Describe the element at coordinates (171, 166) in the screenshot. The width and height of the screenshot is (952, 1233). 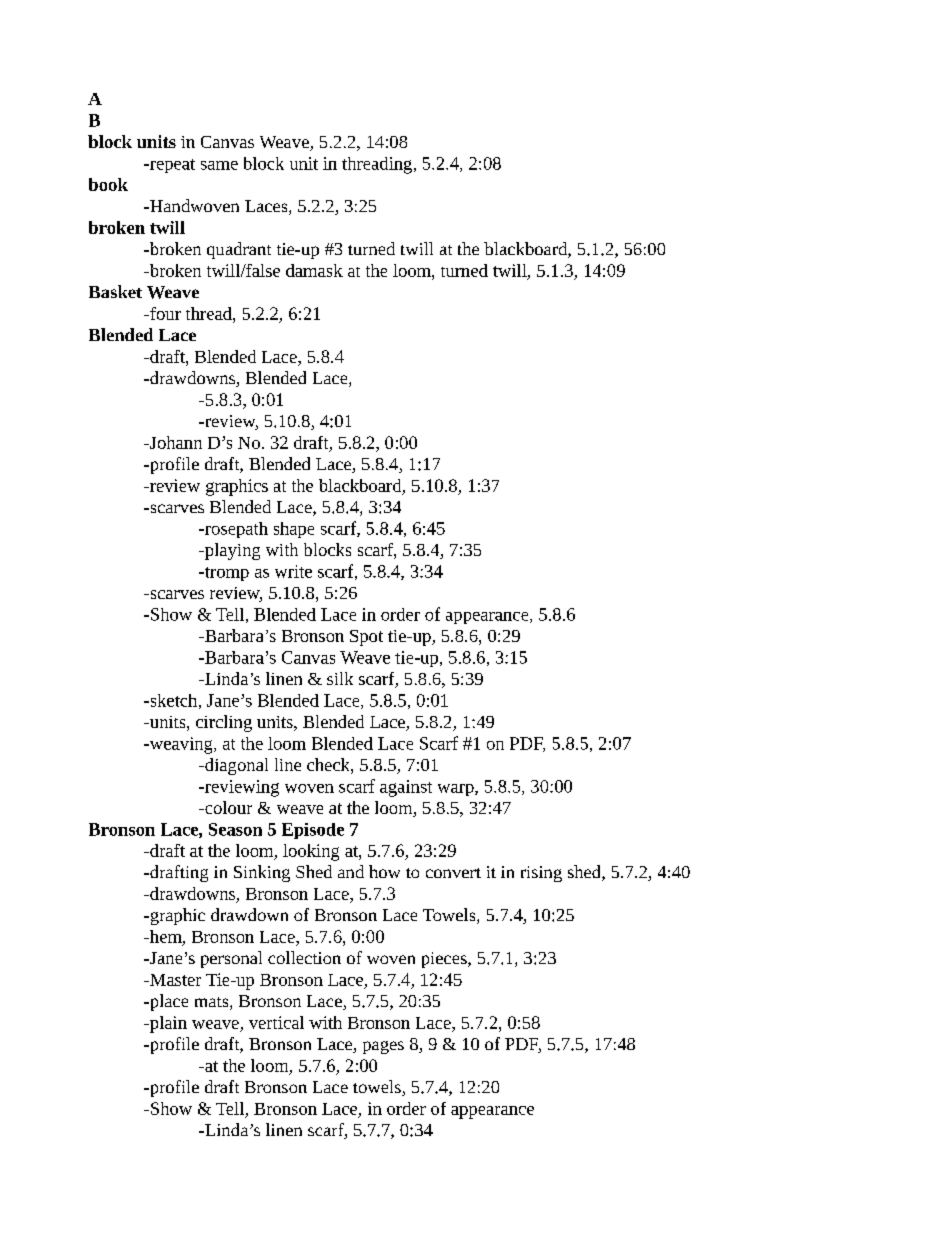
I see `repeat` at that location.
